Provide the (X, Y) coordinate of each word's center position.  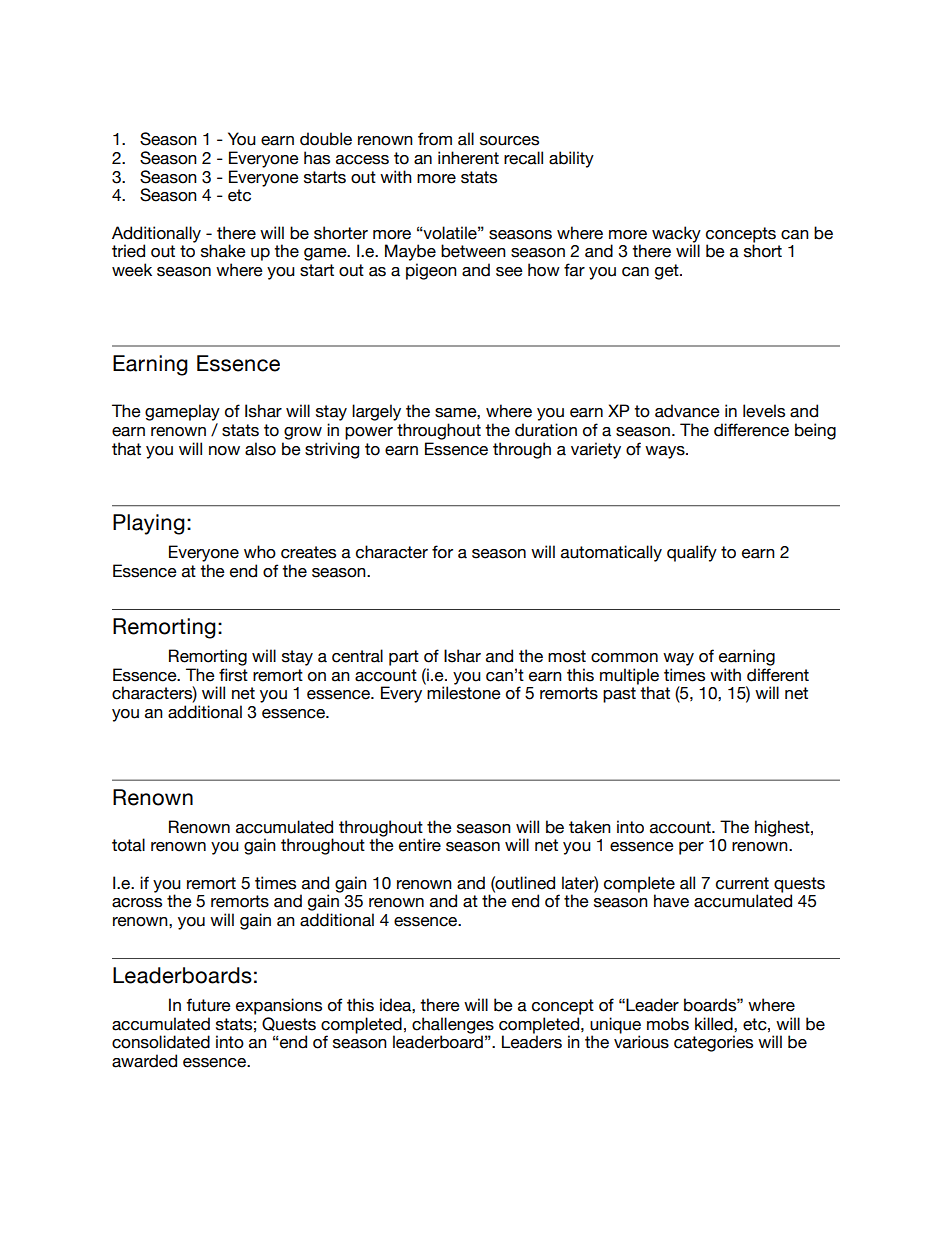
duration (546, 430)
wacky (676, 235)
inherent (468, 158)
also (260, 449)
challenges (453, 1026)
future (208, 1005)
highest (783, 828)
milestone (464, 693)
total (128, 845)
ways (666, 452)
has (317, 158)
